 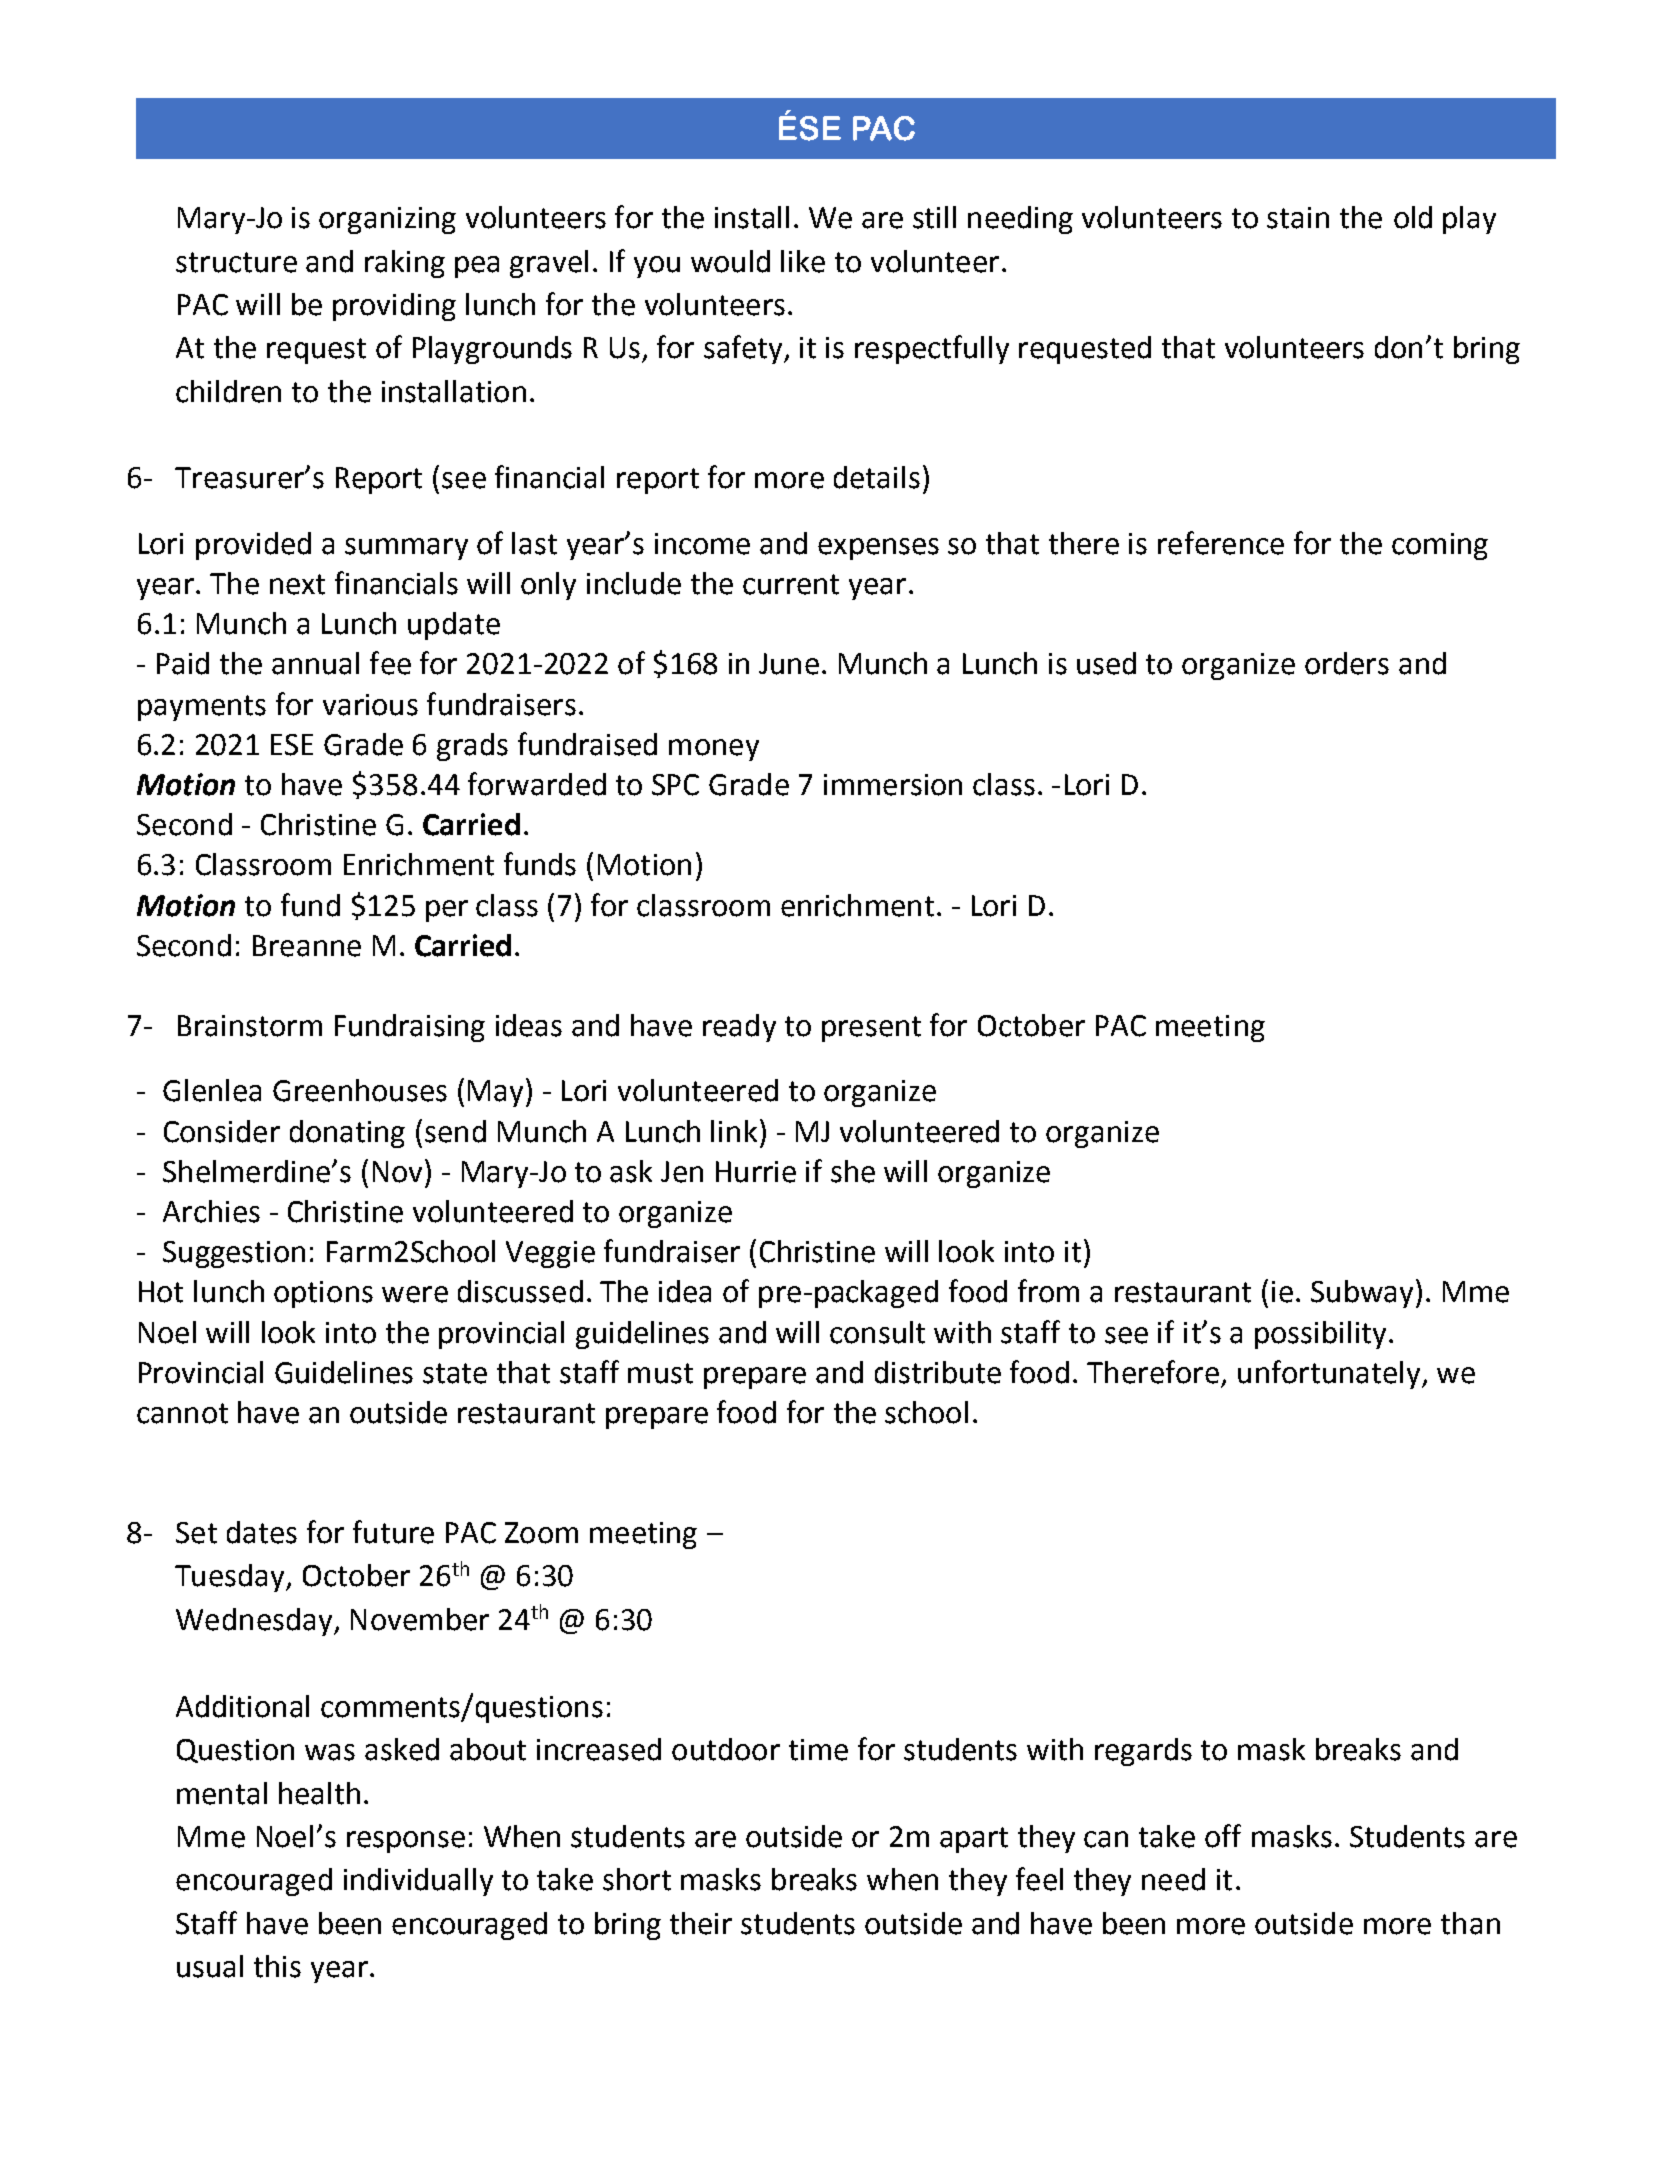 What do you see at coordinates (1106, 663) in the screenshot?
I see `used` at bounding box center [1106, 663].
